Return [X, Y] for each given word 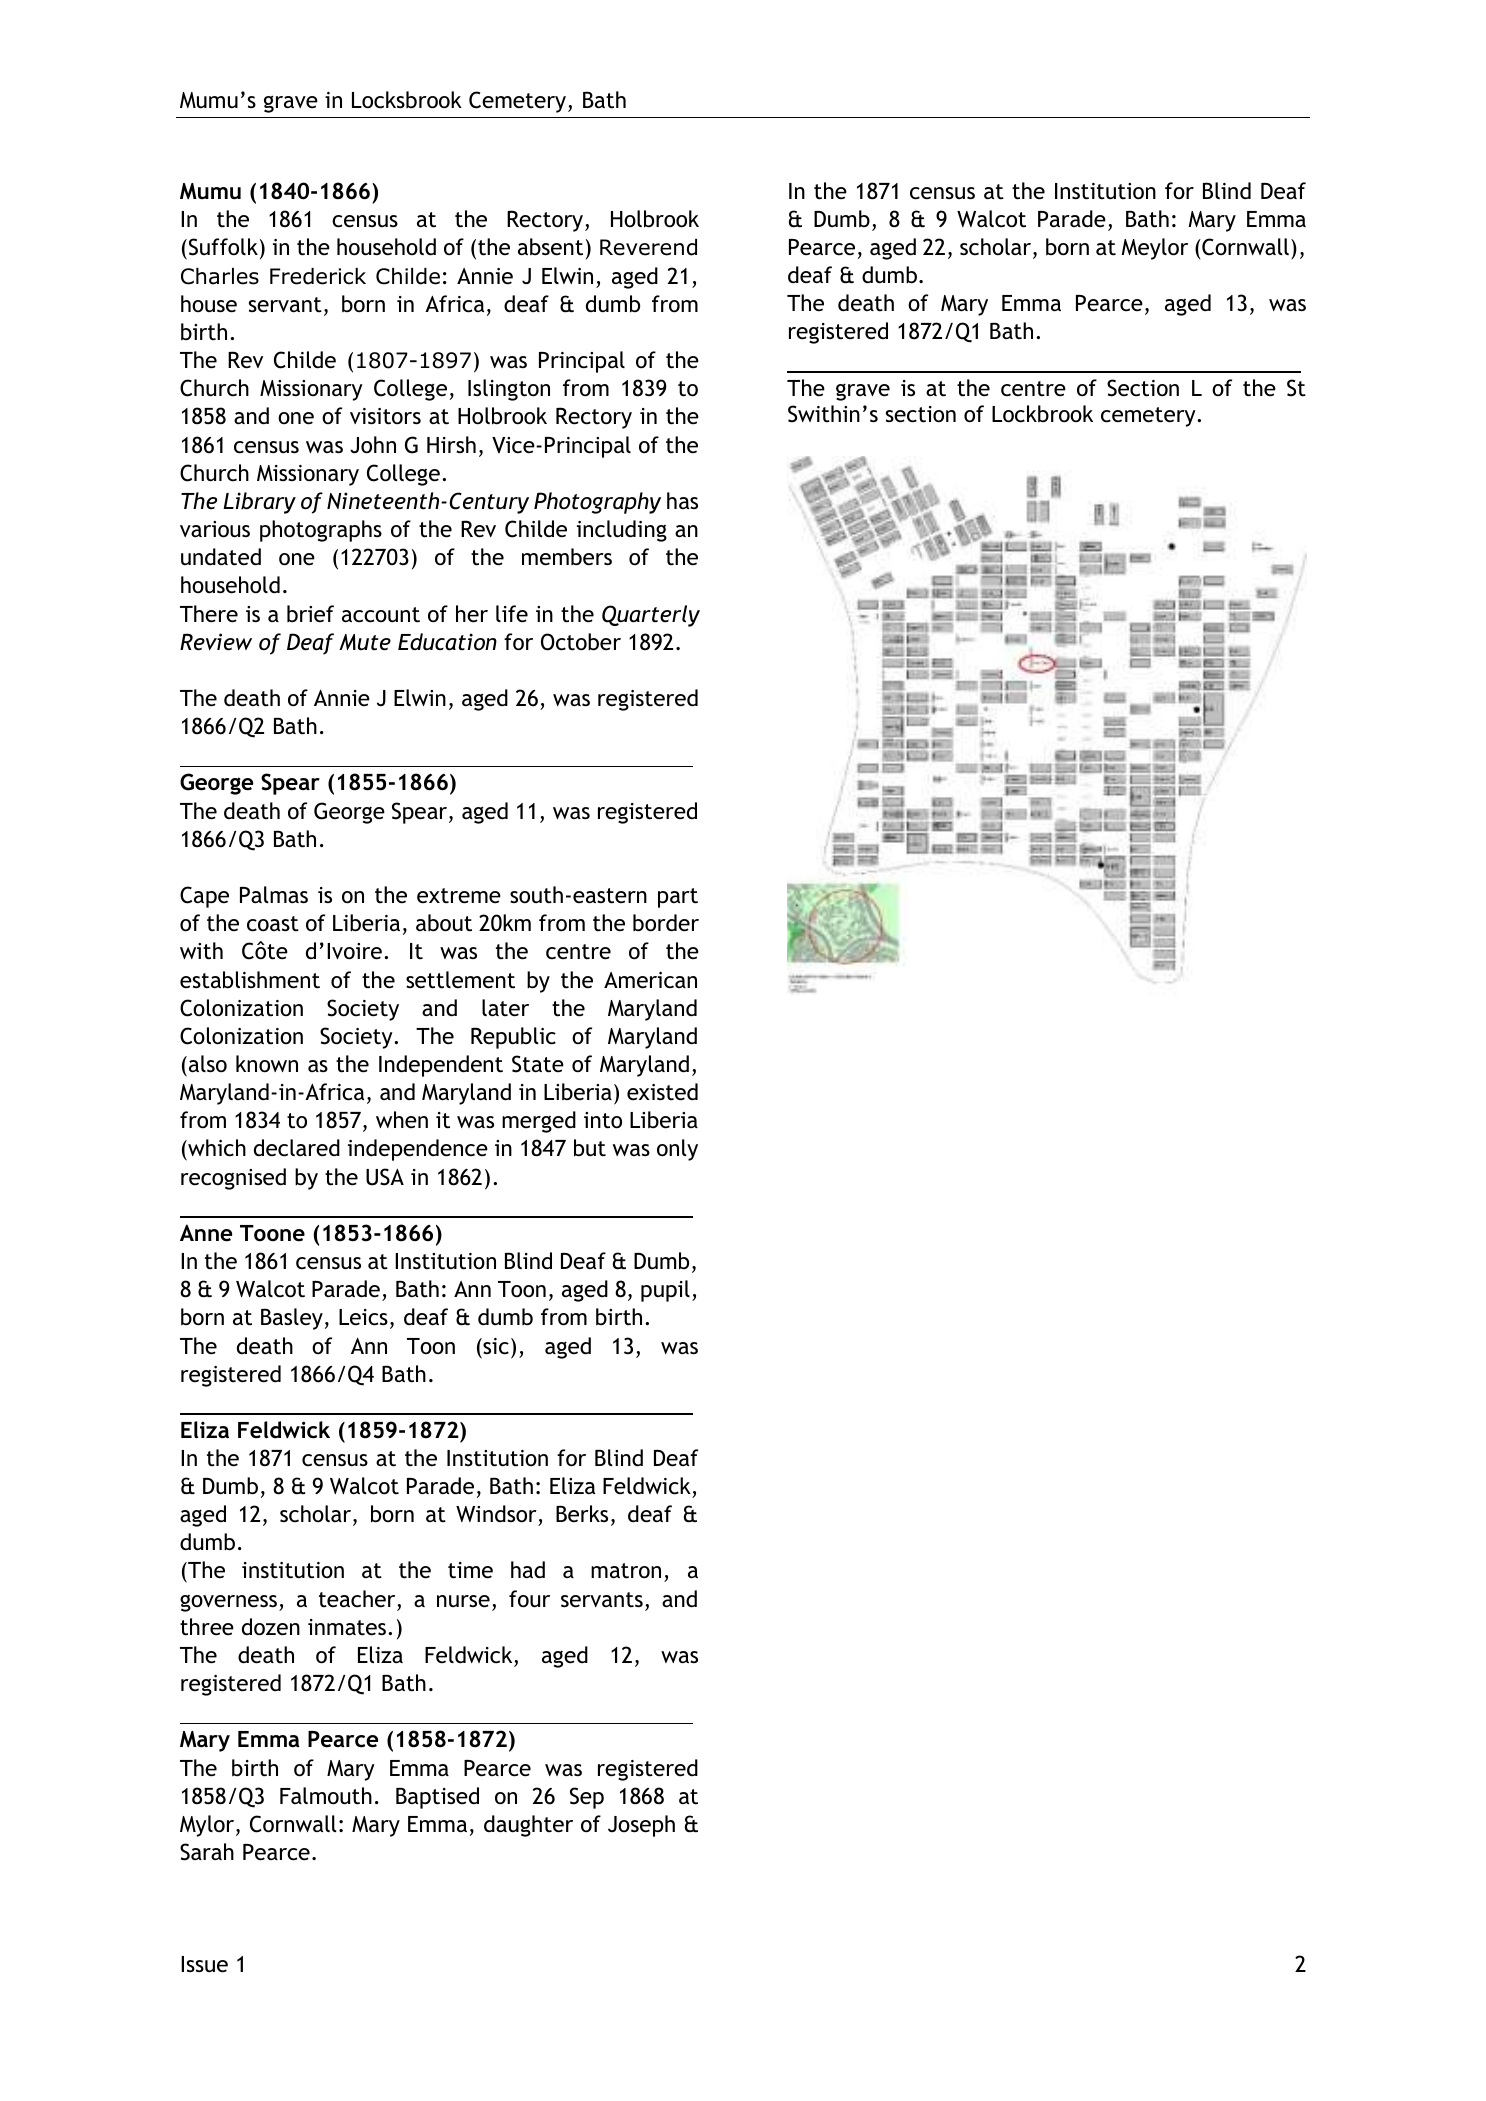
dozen [271, 1627]
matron [626, 1571]
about [444, 923]
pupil [665, 1291]
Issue [204, 1964]
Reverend [648, 247]
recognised [233, 1179]
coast [273, 924]
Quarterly [651, 616]
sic [495, 1346]
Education [447, 642]
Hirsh [451, 444]
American [650, 980]
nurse [463, 1601]
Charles [220, 276]
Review [216, 642]
